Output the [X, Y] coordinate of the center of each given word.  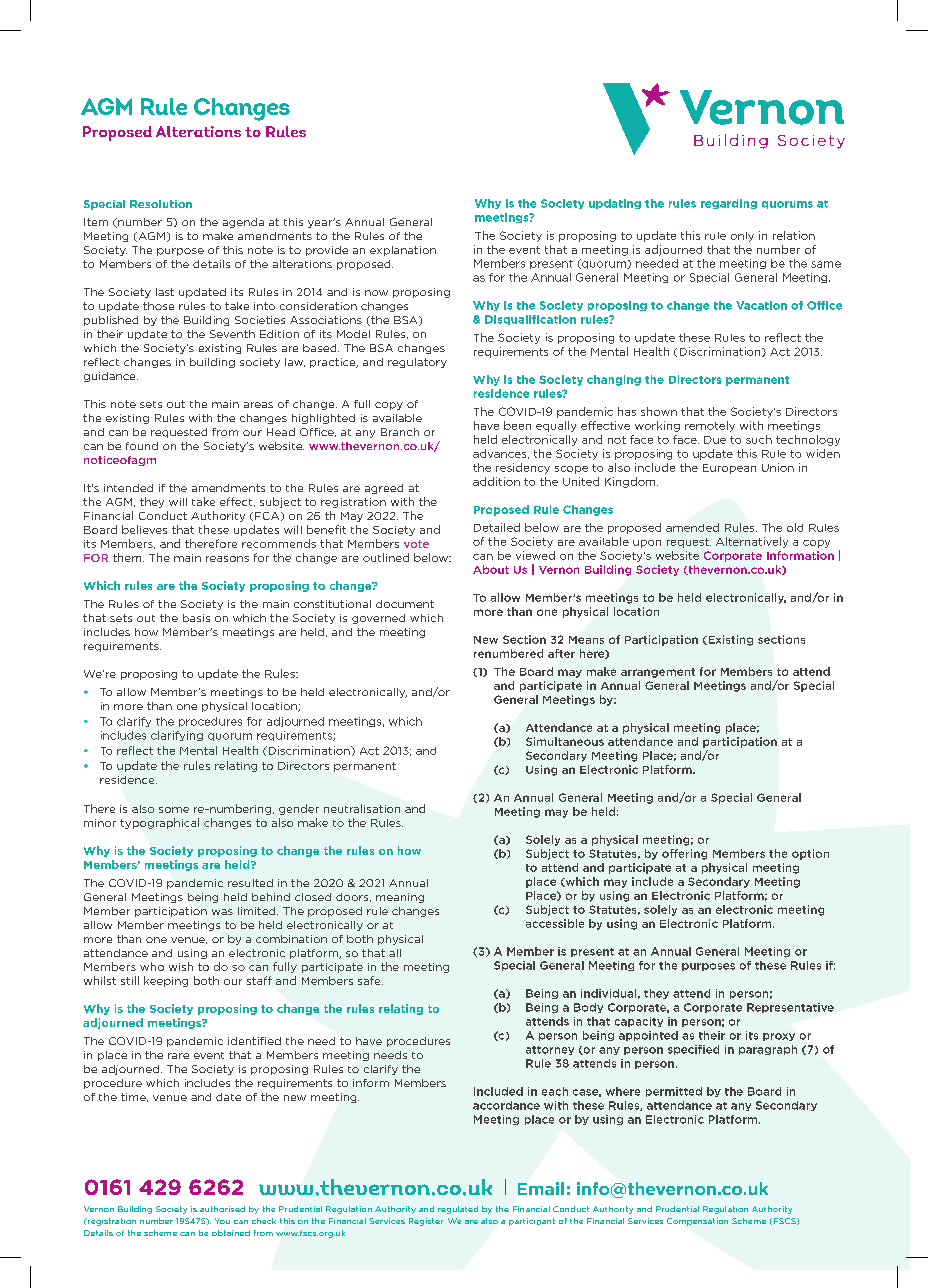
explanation [403, 251]
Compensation [697, 1222]
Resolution [161, 204]
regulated [458, 1210]
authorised [222, 1209]
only [742, 237]
